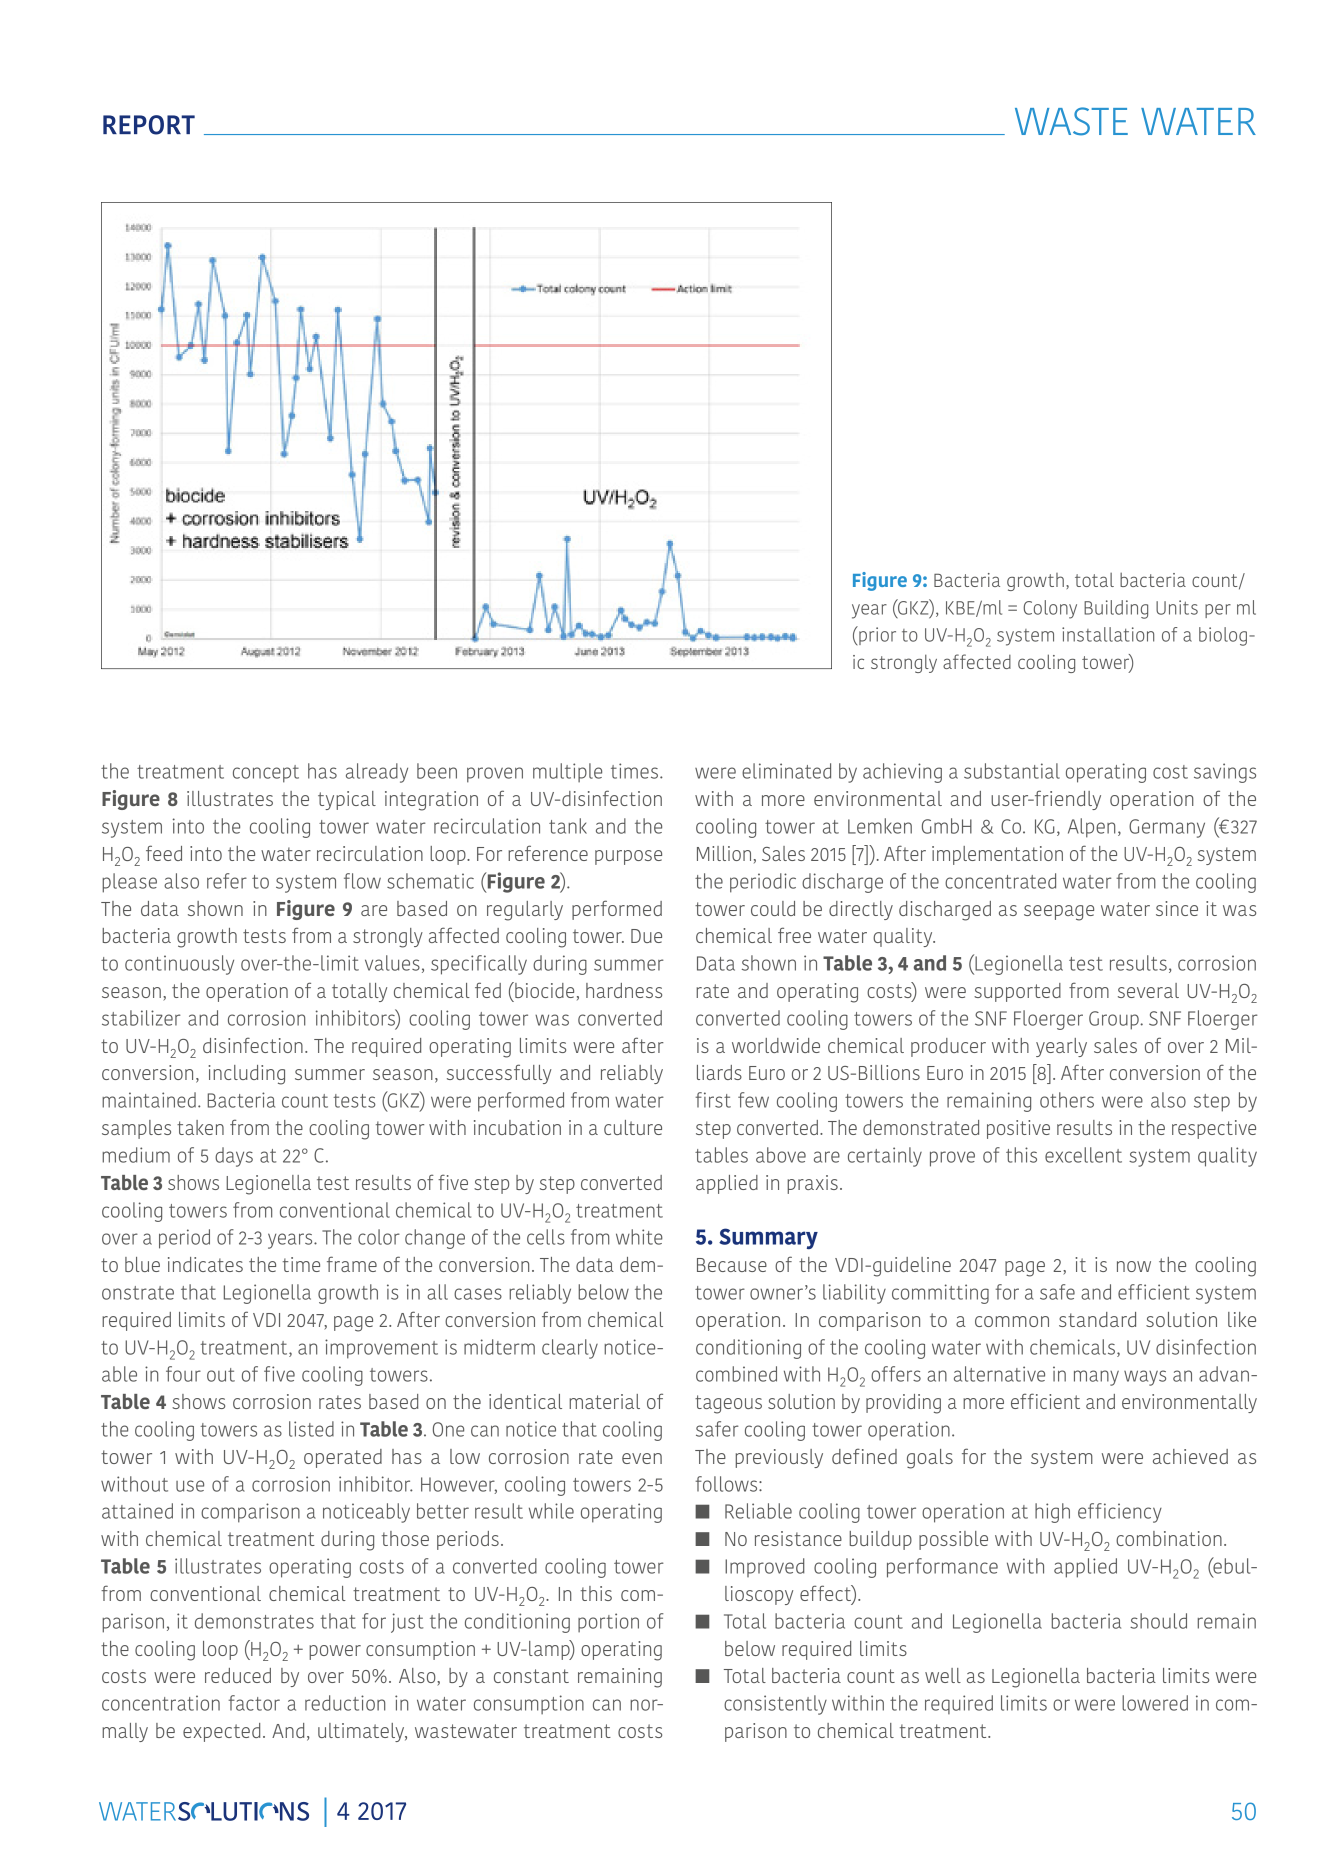  Describe the element at coordinates (1116, 609) in the document. I see `Building` at that location.
